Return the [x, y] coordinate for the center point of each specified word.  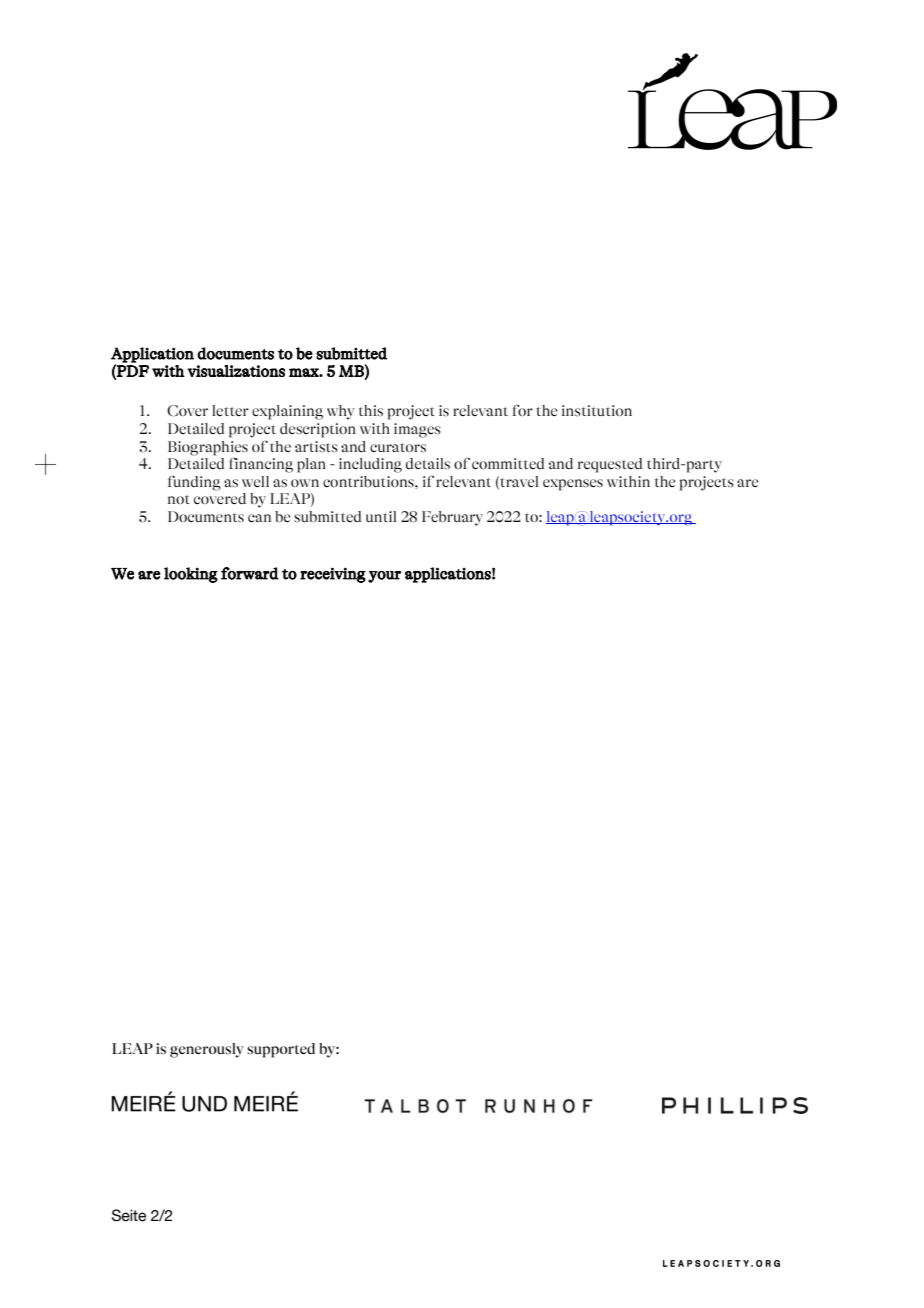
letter [230, 410]
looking [191, 575]
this [371, 410]
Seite [129, 1215]
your [384, 577]
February [452, 518]
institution [597, 411]
